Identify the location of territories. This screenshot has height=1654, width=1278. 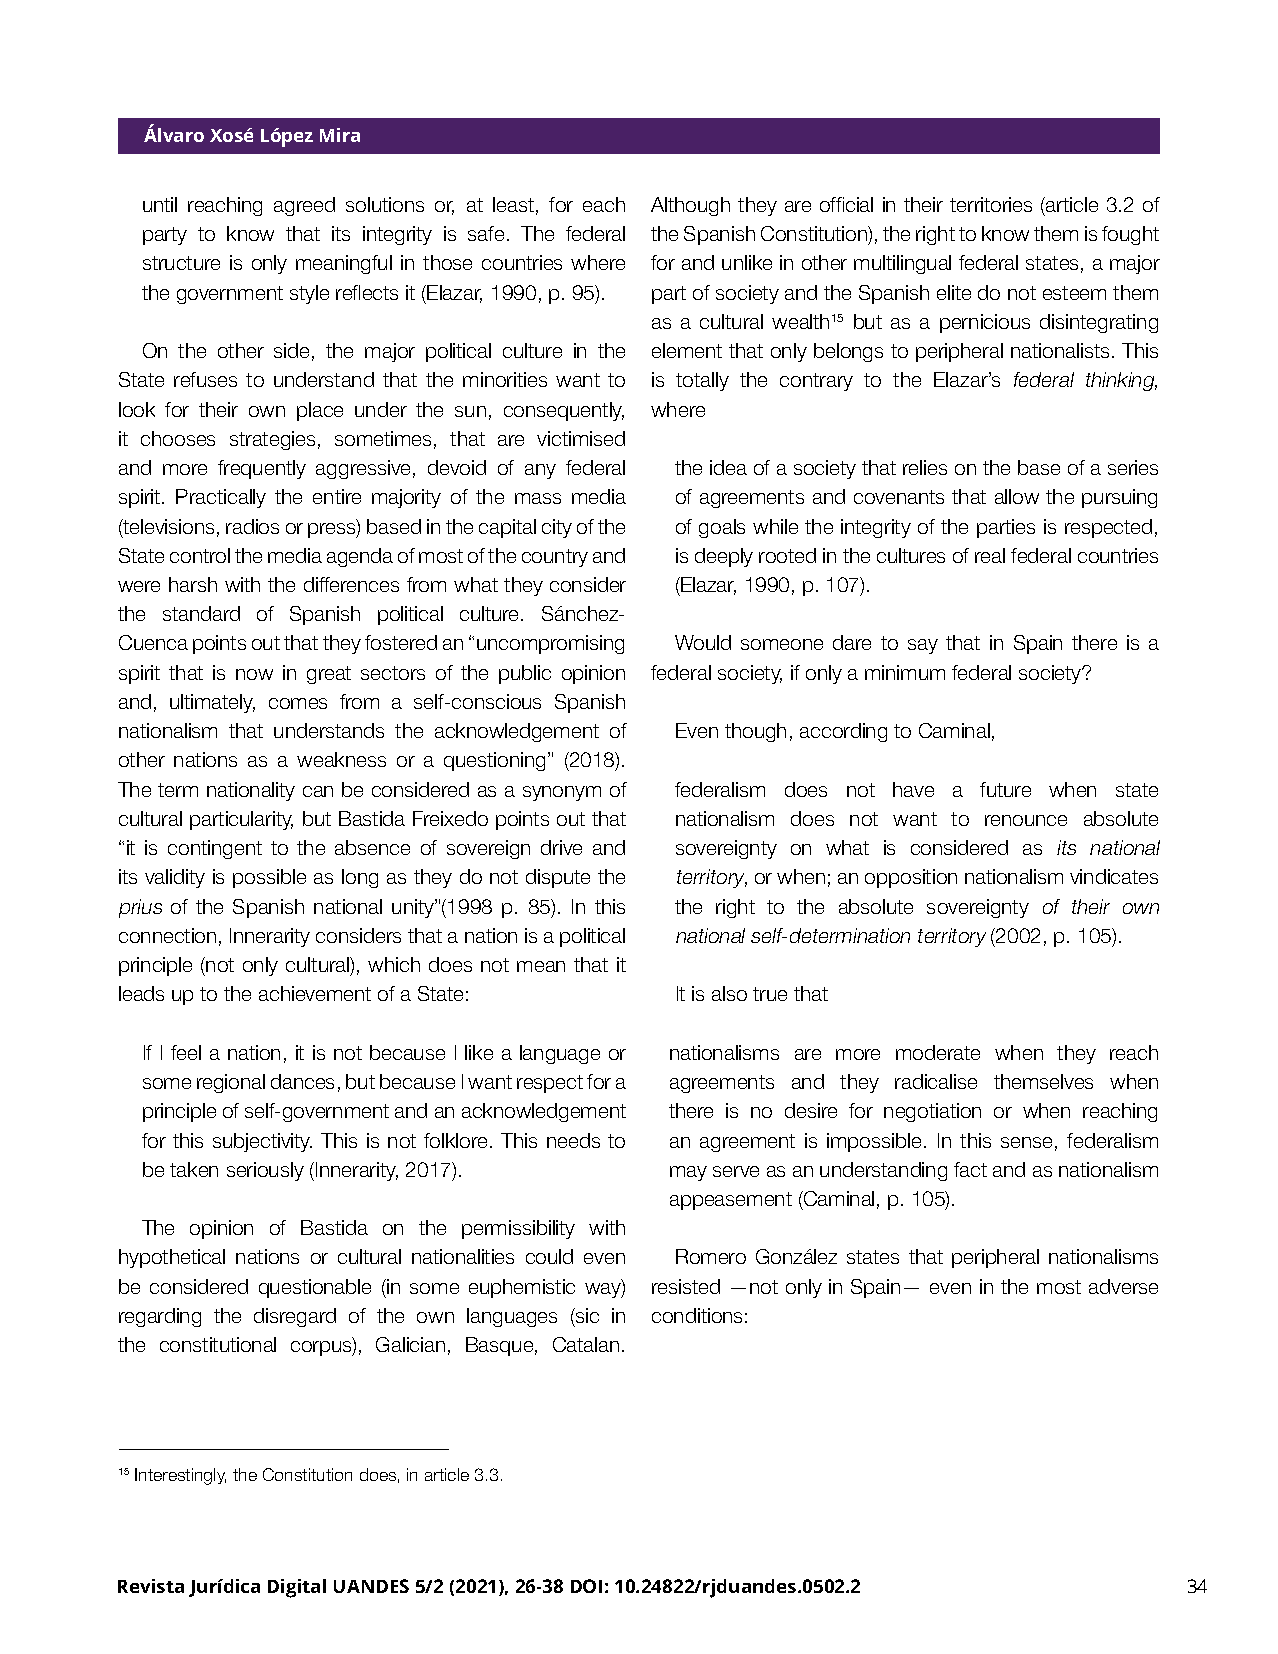
(991, 204).
